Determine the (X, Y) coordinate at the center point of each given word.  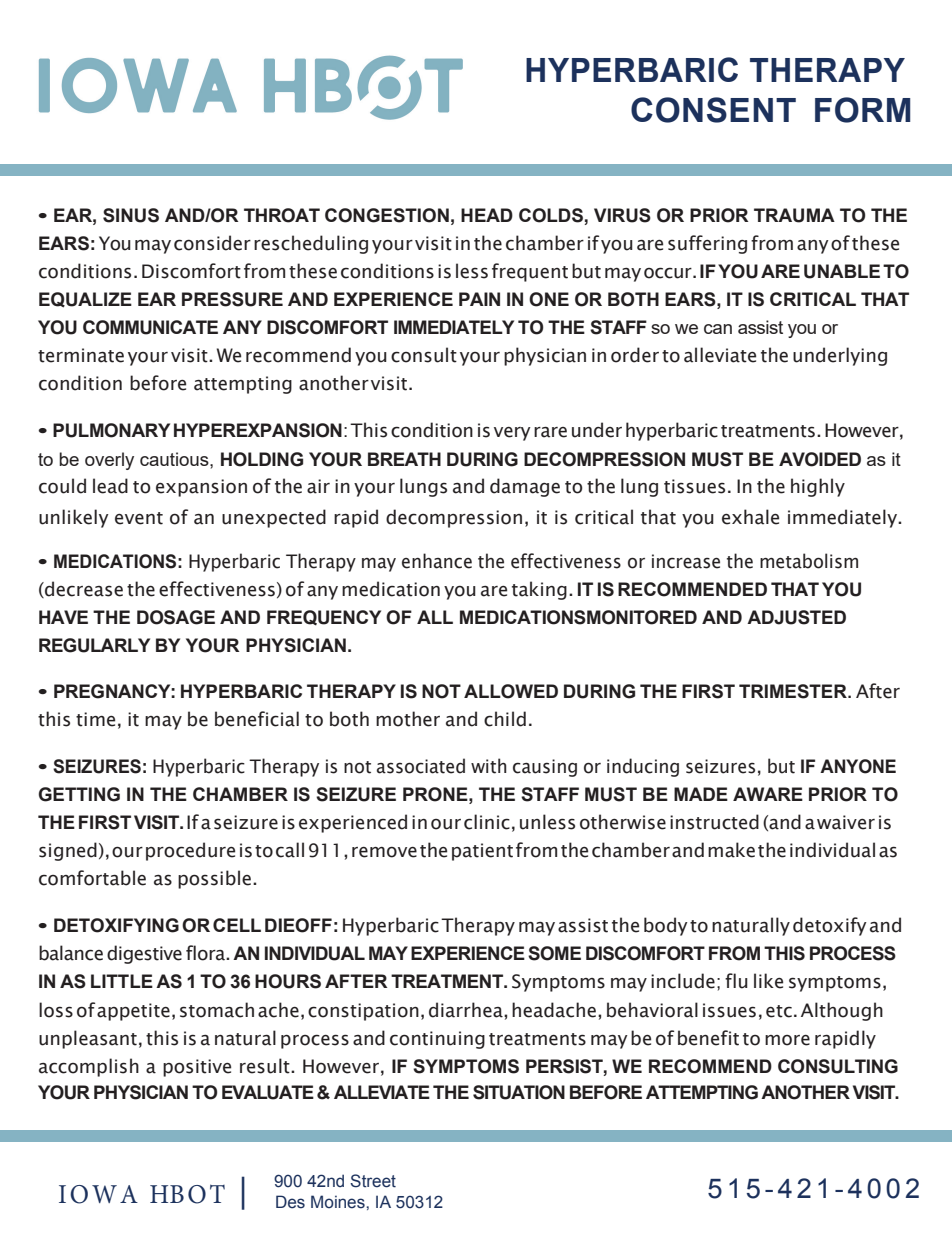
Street (373, 1181)
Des (290, 1202)
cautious (175, 459)
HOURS (288, 981)
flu (736, 981)
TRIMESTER (794, 691)
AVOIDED (820, 459)
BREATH (404, 459)
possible (214, 879)
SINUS (131, 215)
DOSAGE (176, 617)
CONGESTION (387, 215)
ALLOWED (511, 691)
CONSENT (713, 110)
